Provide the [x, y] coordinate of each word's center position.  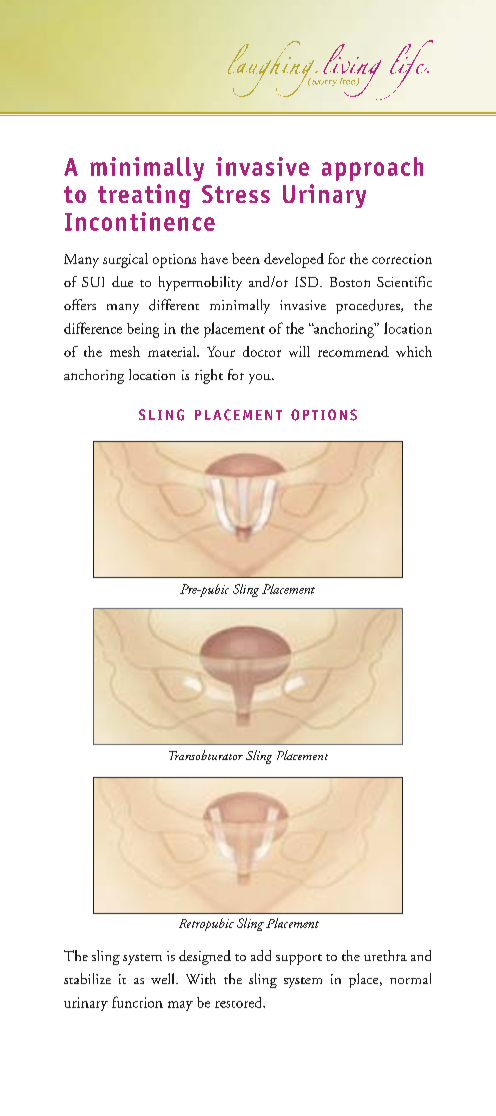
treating [144, 196]
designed [205, 957]
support [299, 959]
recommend [353, 351]
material [173, 351]
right [209, 376]
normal [410, 978]
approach [372, 169]
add [261, 955]
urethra [385, 955]
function [137, 1002]
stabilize [87, 978]
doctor [262, 351]
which [414, 351]
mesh [125, 351]
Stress [236, 194]
